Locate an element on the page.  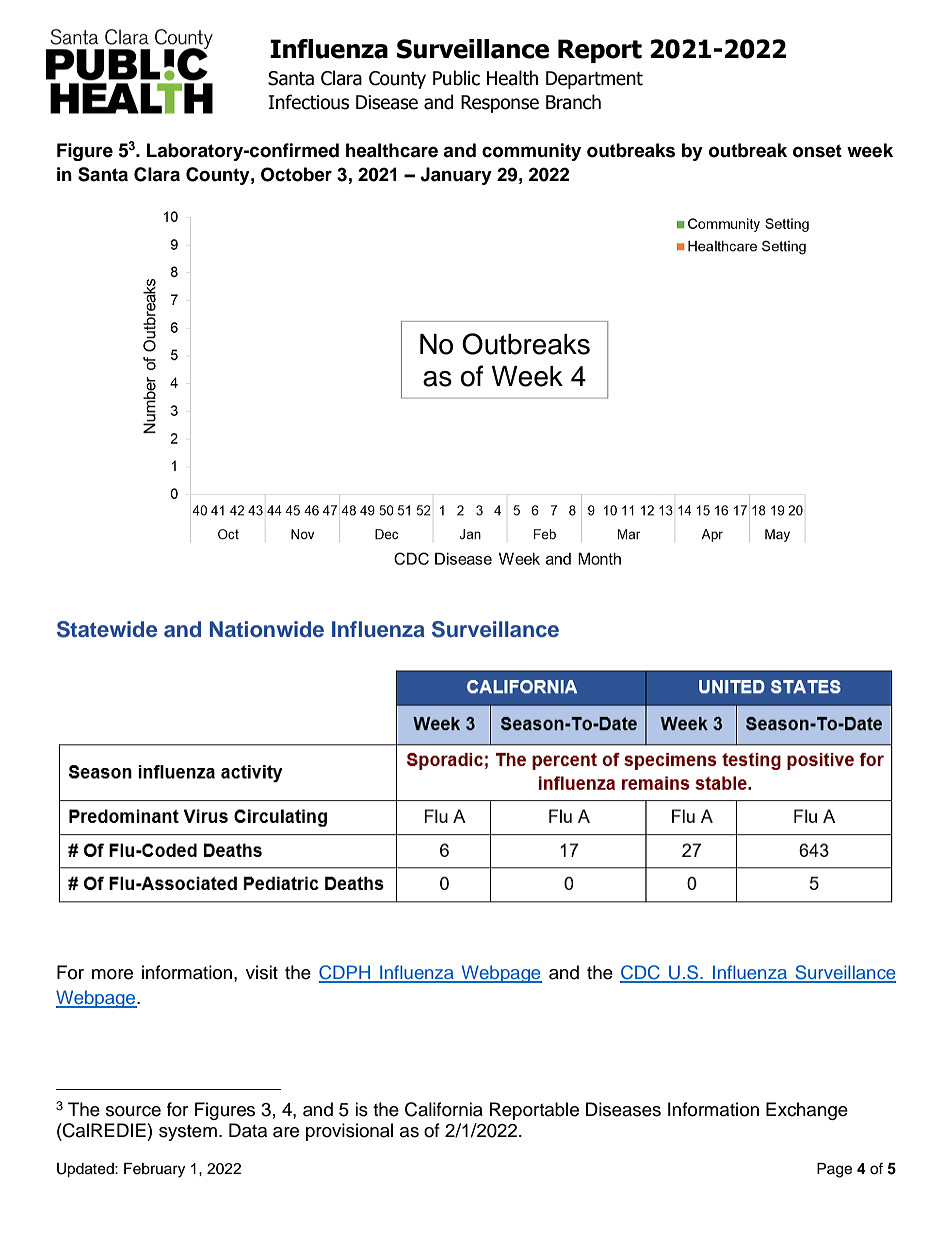
Nationwide is located at coordinates (267, 629).
